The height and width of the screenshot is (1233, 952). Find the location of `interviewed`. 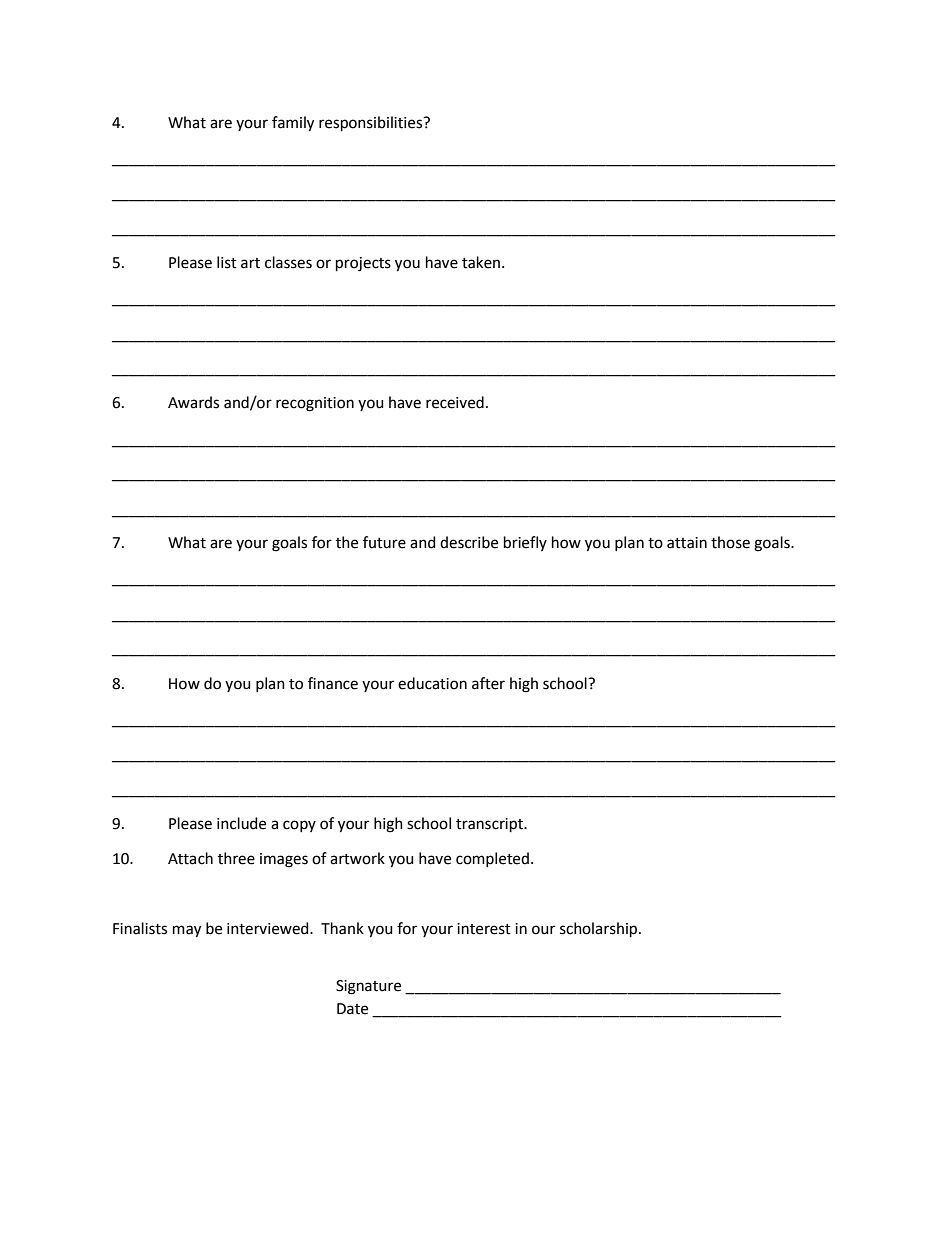

interviewed is located at coordinates (269, 928).
